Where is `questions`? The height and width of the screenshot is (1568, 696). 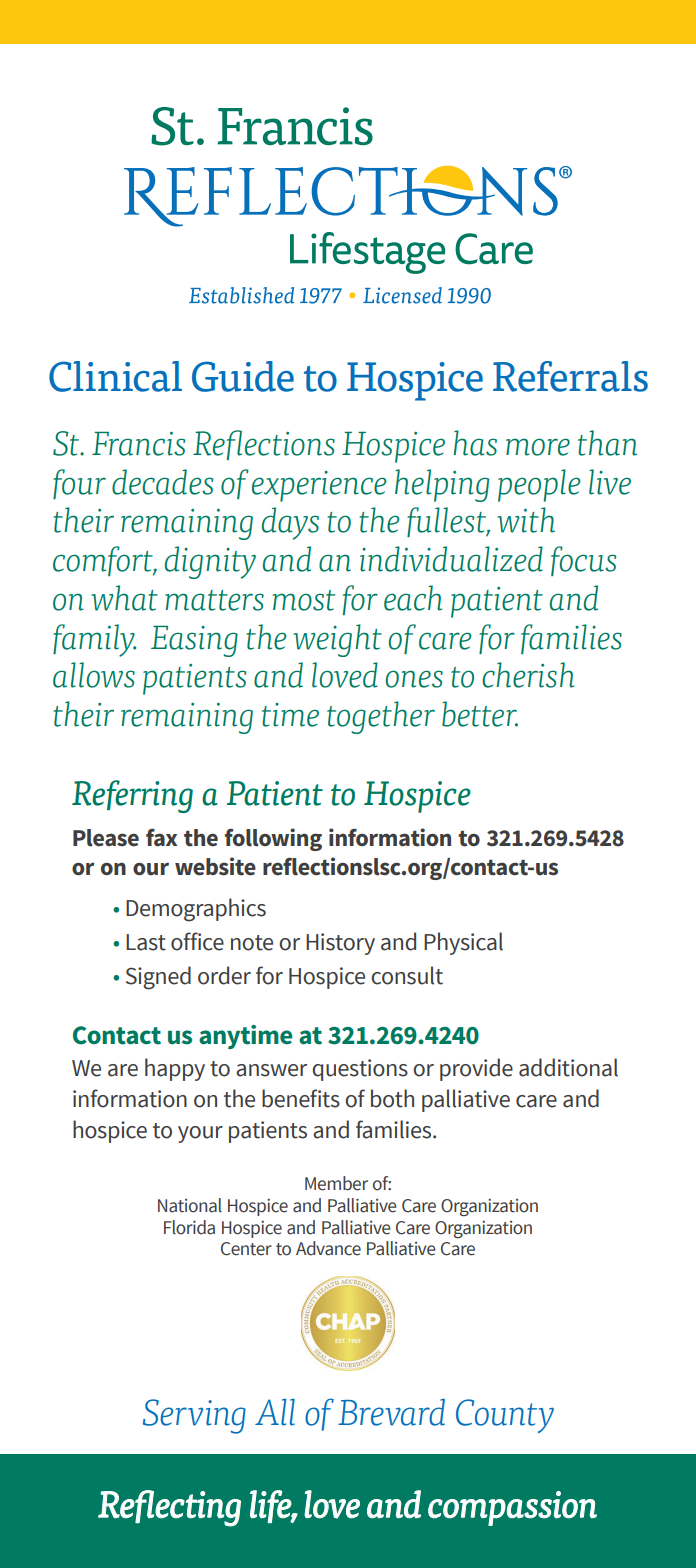
questions is located at coordinates (360, 1070).
